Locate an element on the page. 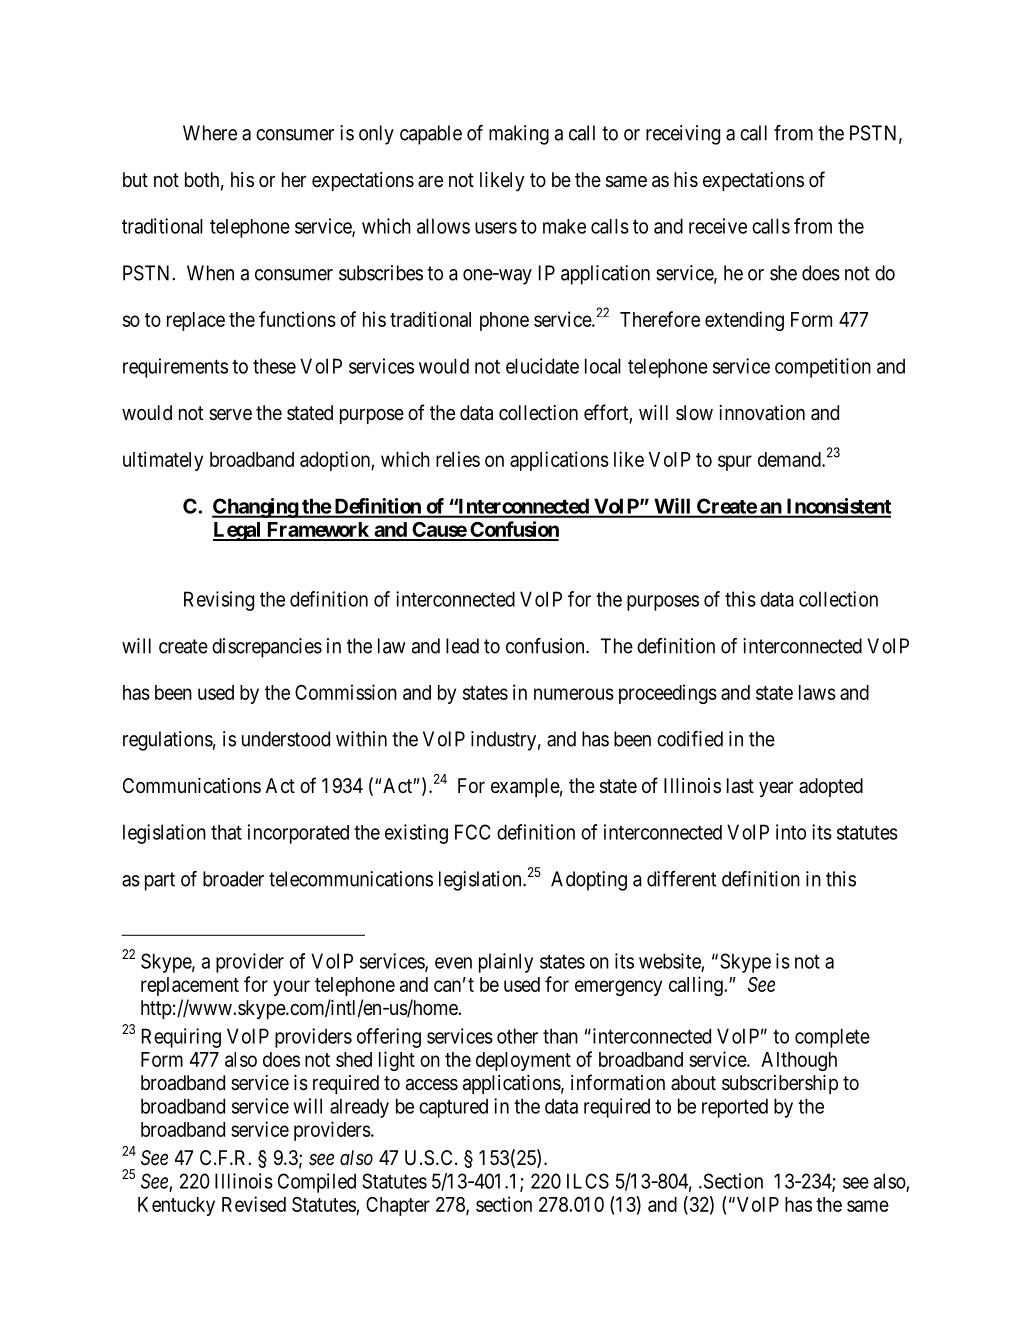 The width and height of the image is (1034, 1338). into is located at coordinates (791, 832).
